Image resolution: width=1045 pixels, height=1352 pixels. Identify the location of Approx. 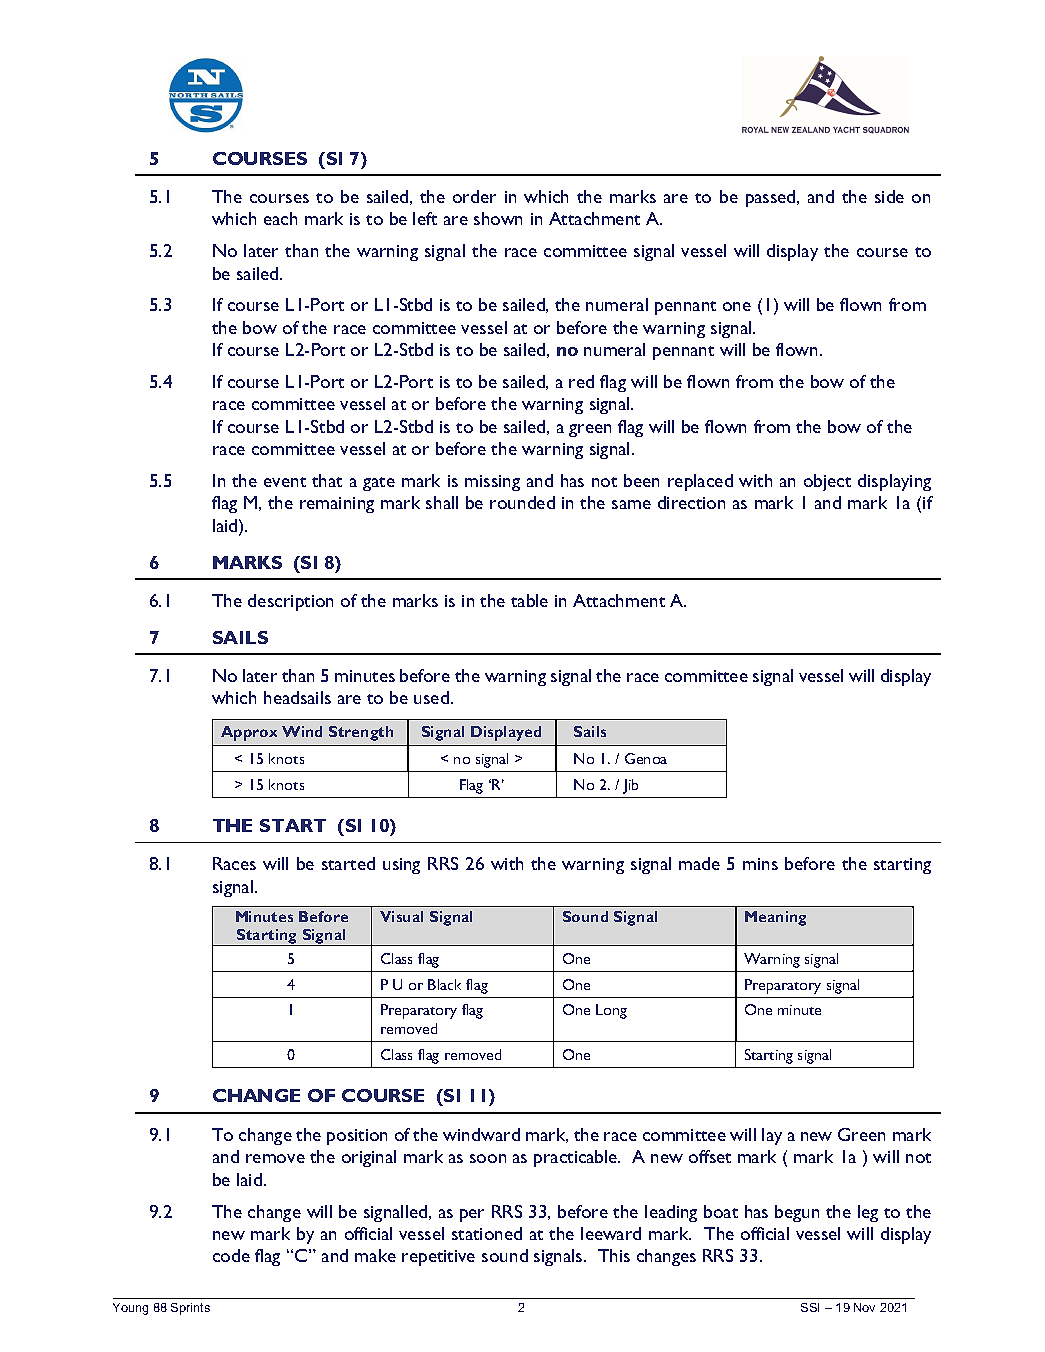
(249, 733).
